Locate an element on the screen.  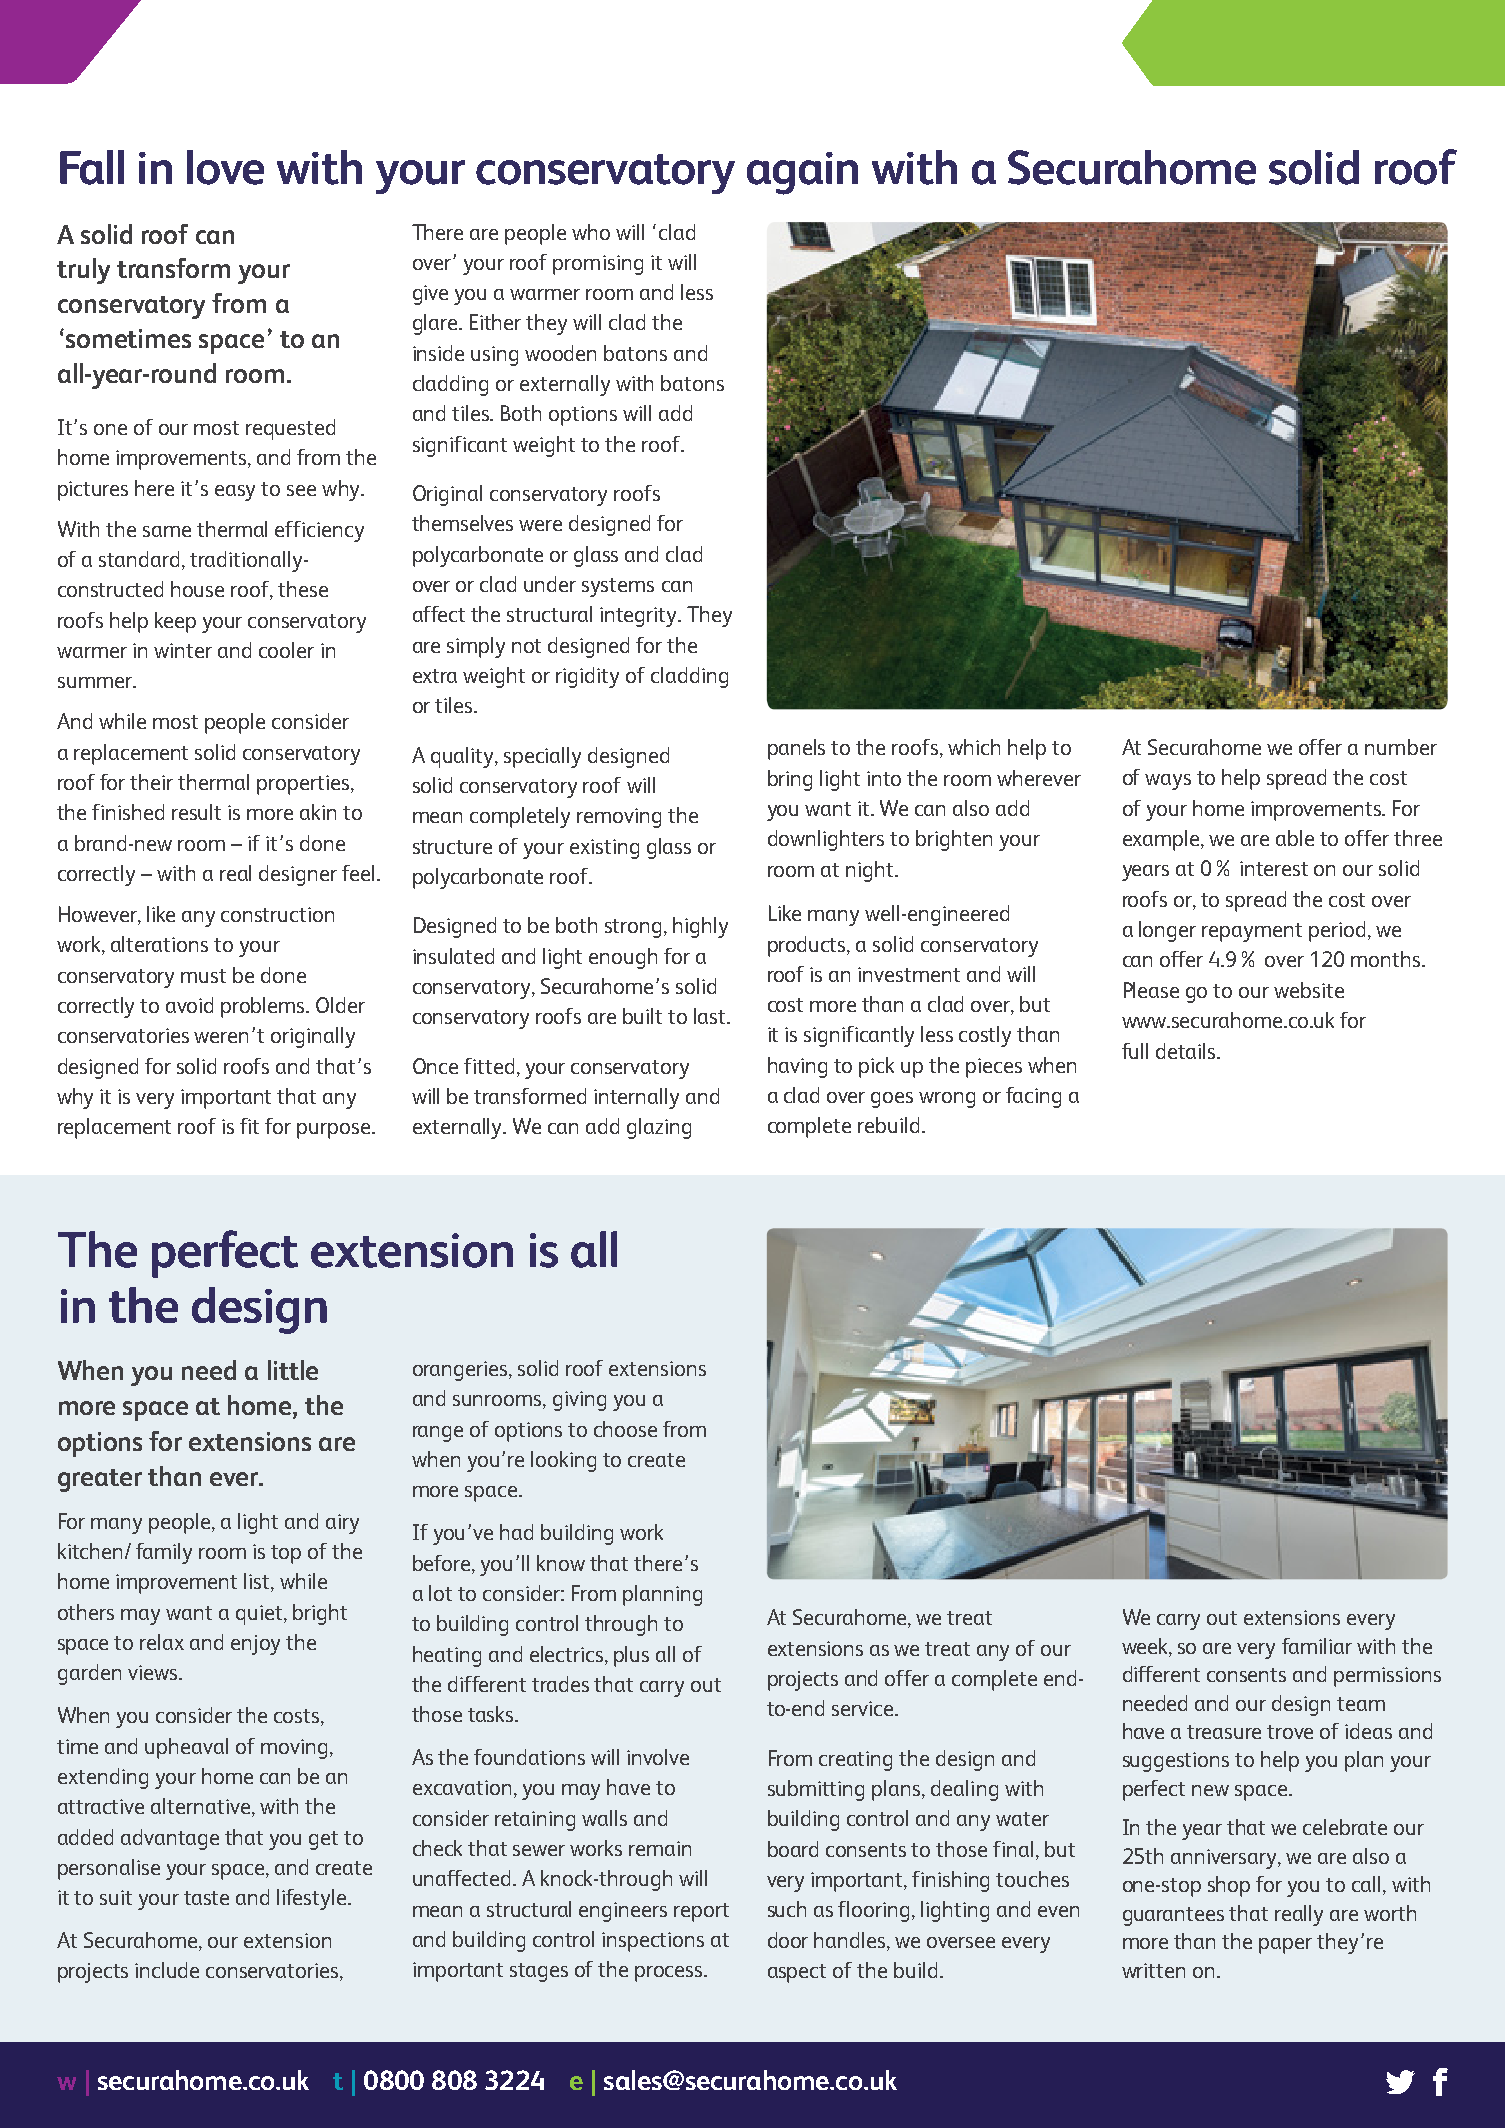
promising is located at coordinates (598, 265).
